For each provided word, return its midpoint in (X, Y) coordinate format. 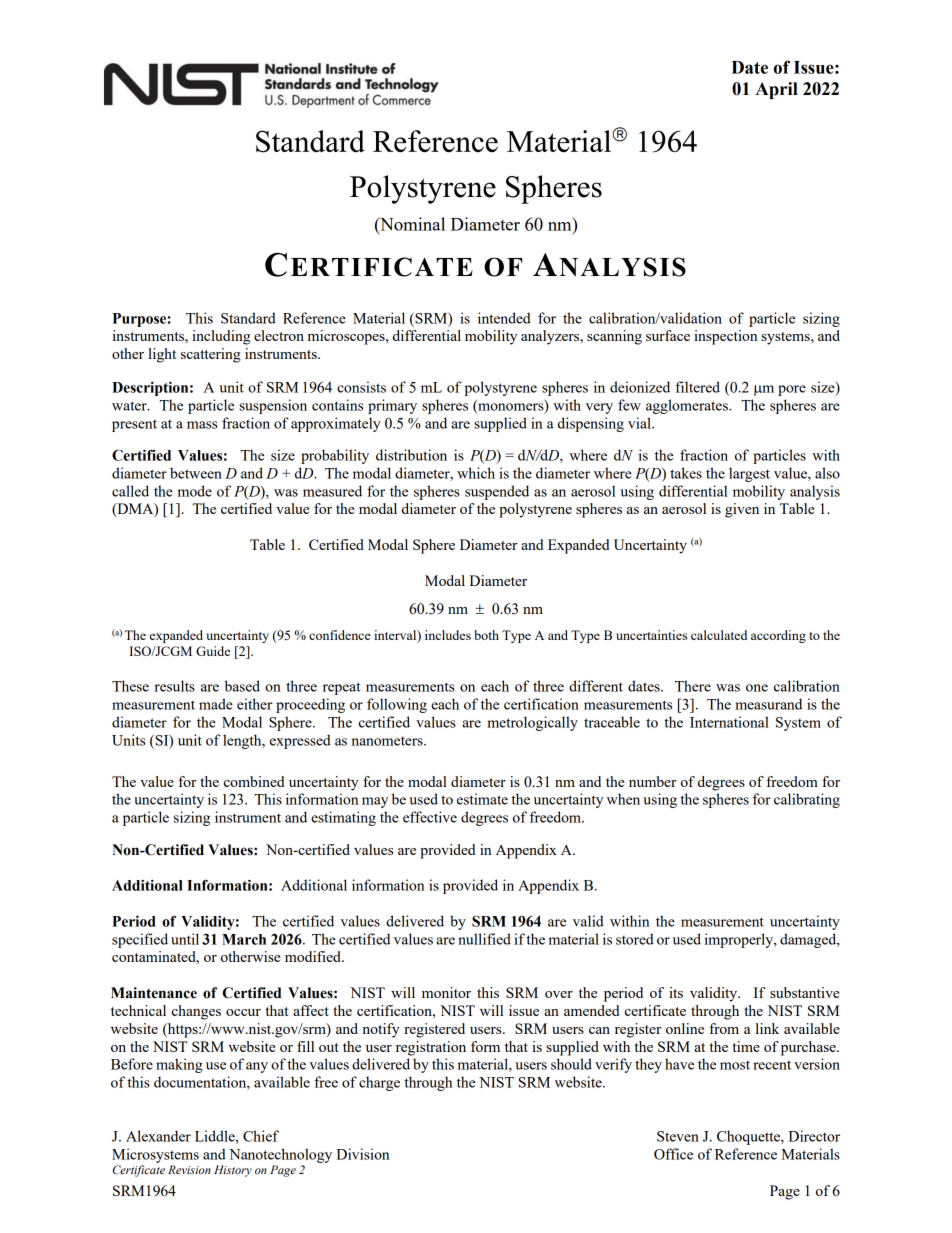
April (776, 90)
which (476, 473)
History (233, 1171)
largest (749, 474)
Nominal (411, 225)
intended (504, 318)
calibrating (807, 800)
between (196, 473)
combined (254, 781)
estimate (482, 799)
